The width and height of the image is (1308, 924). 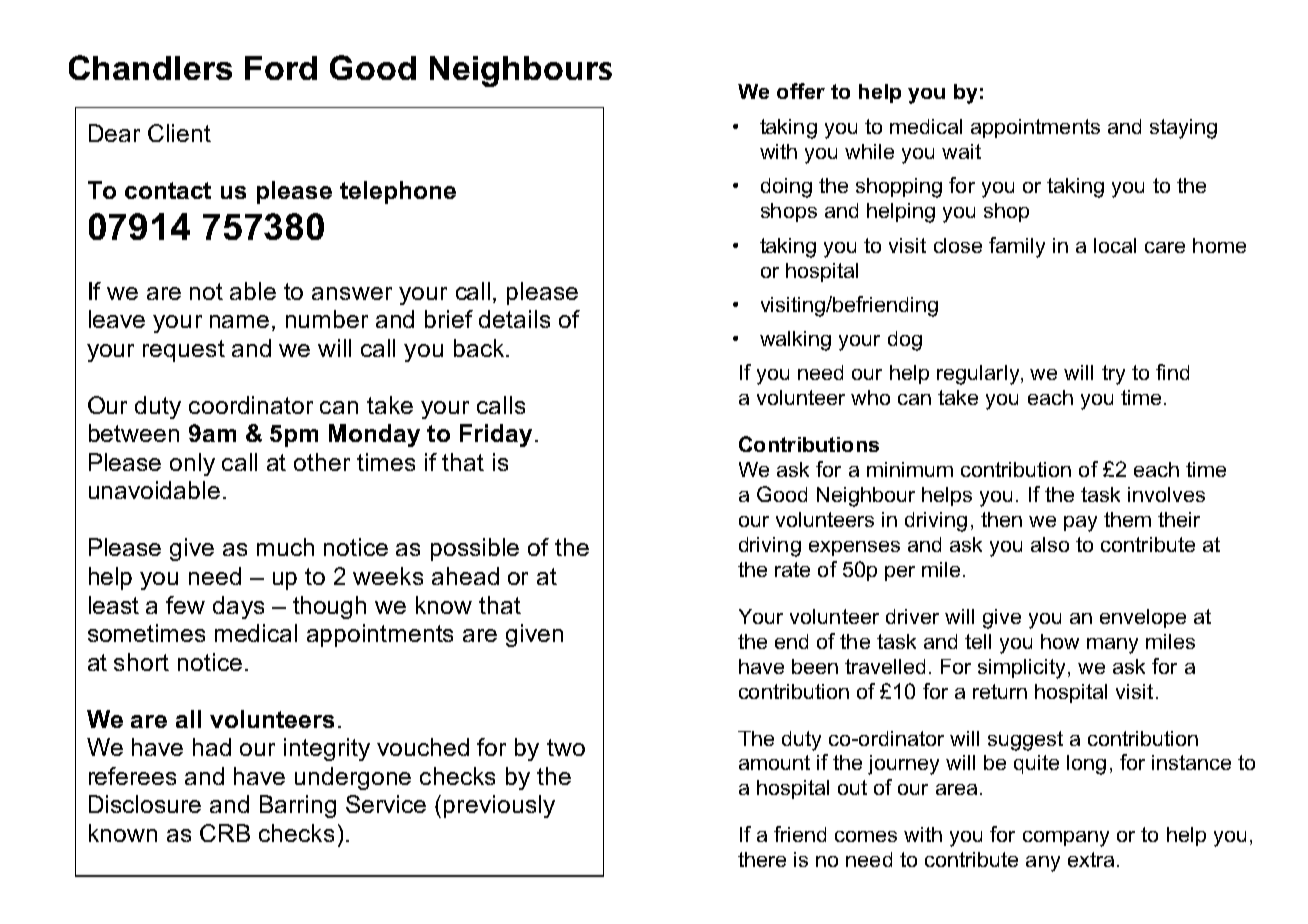 What do you see at coordinates (141, 662) in the image?
I see `short` at bounding box center [141, 662].
